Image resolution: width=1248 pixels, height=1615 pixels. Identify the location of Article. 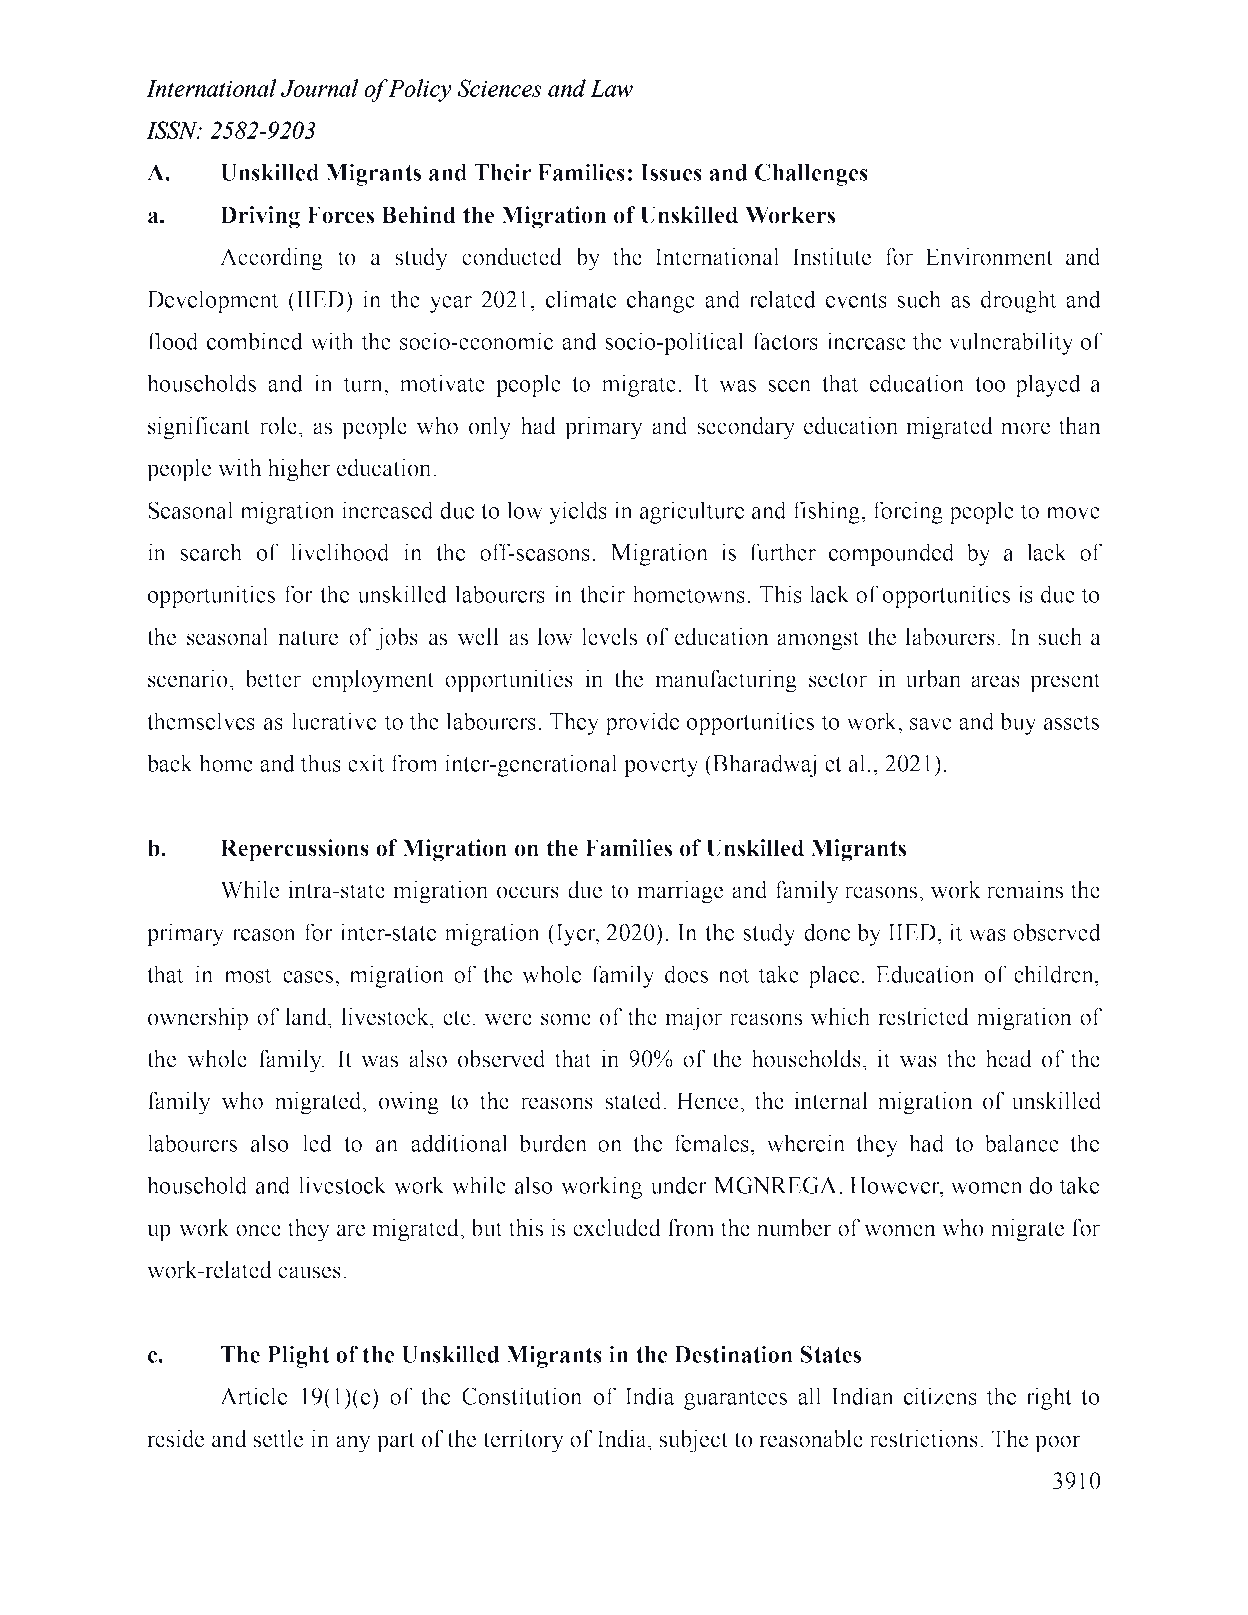
(253, 1396).
